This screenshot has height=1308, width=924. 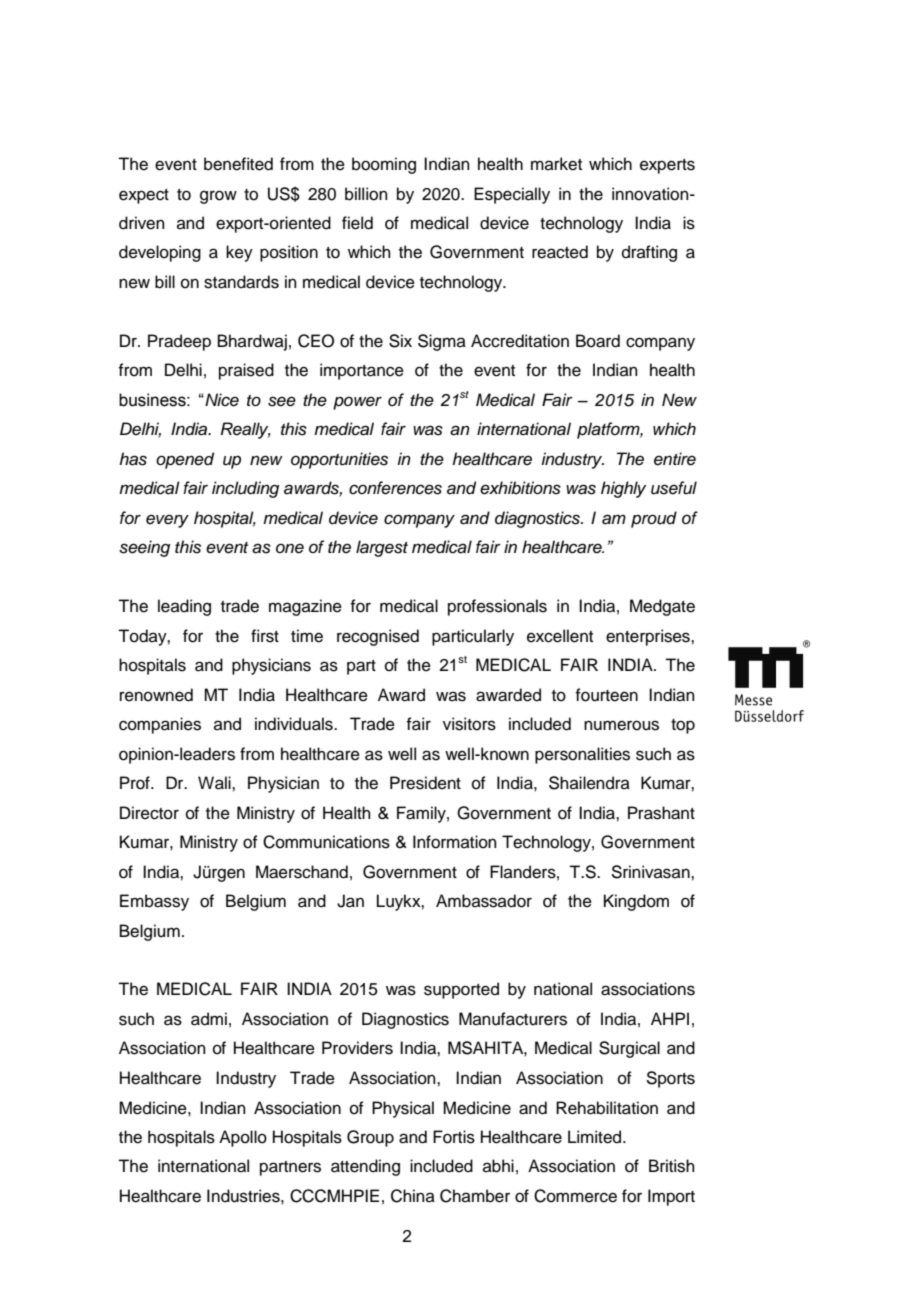 What do you see at coordinates (221, 400) in the screenshot?
I see `Nice` at bounding box center [221, 400].
